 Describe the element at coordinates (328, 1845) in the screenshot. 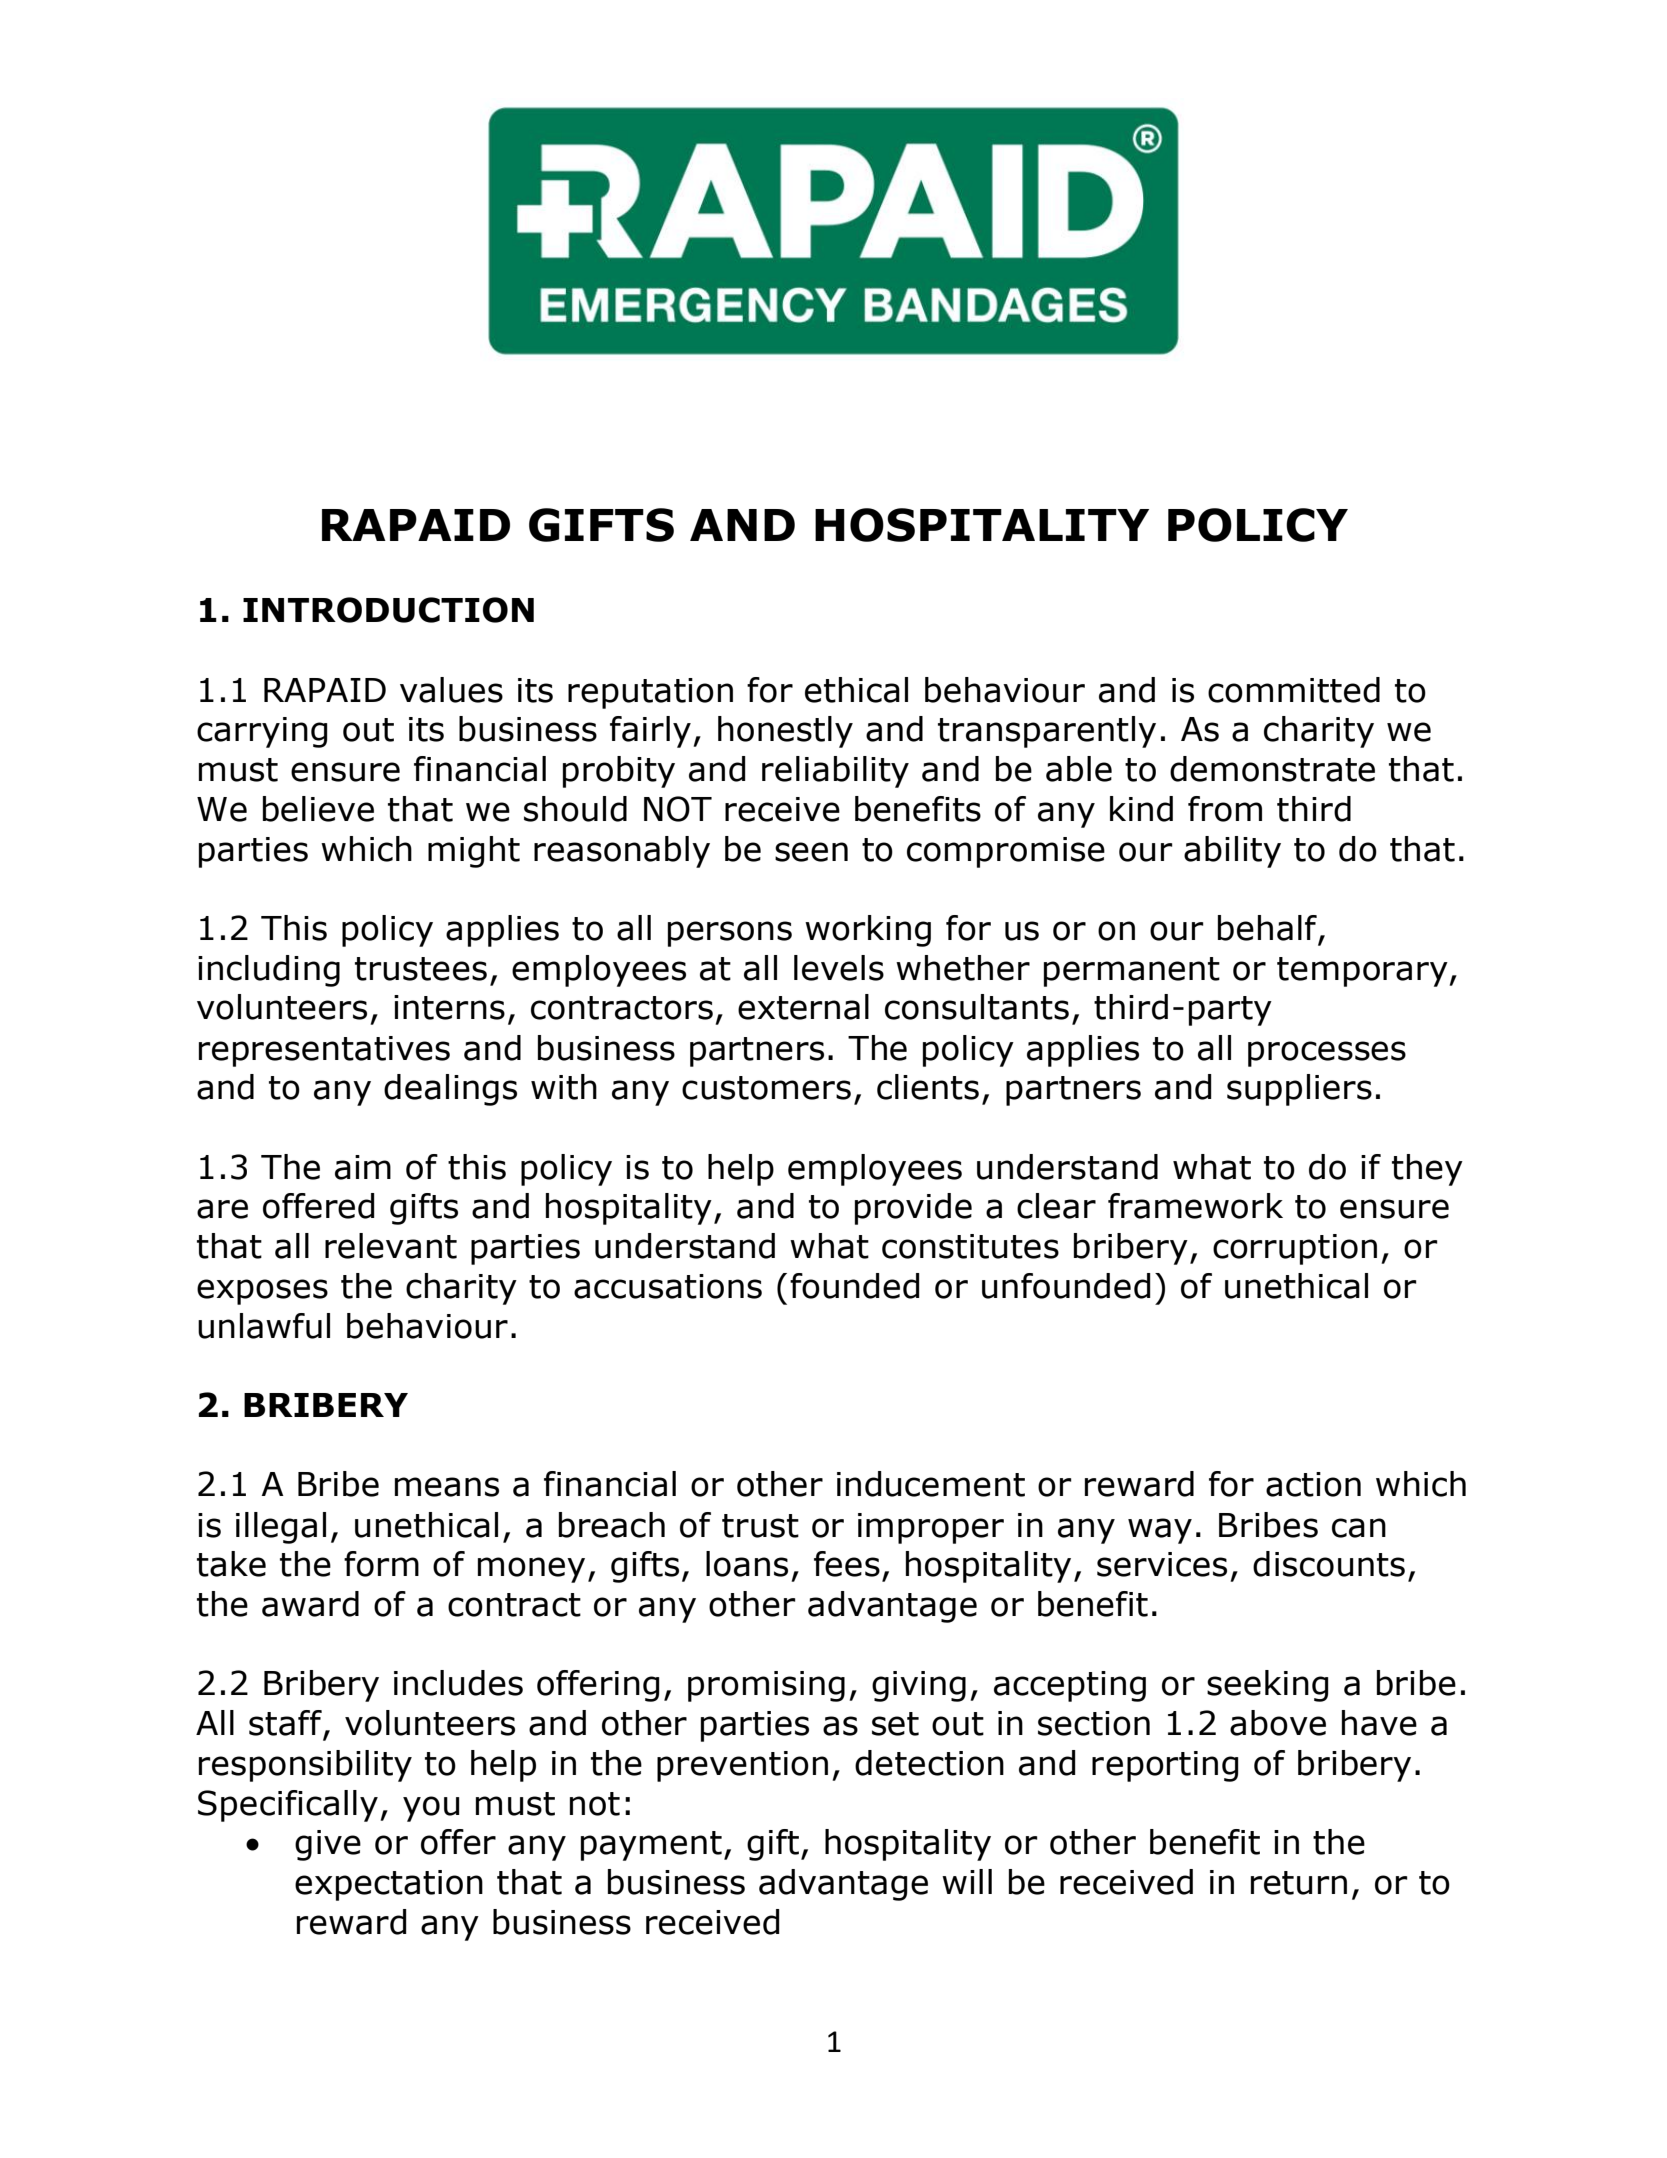

I see `give` at that location.
